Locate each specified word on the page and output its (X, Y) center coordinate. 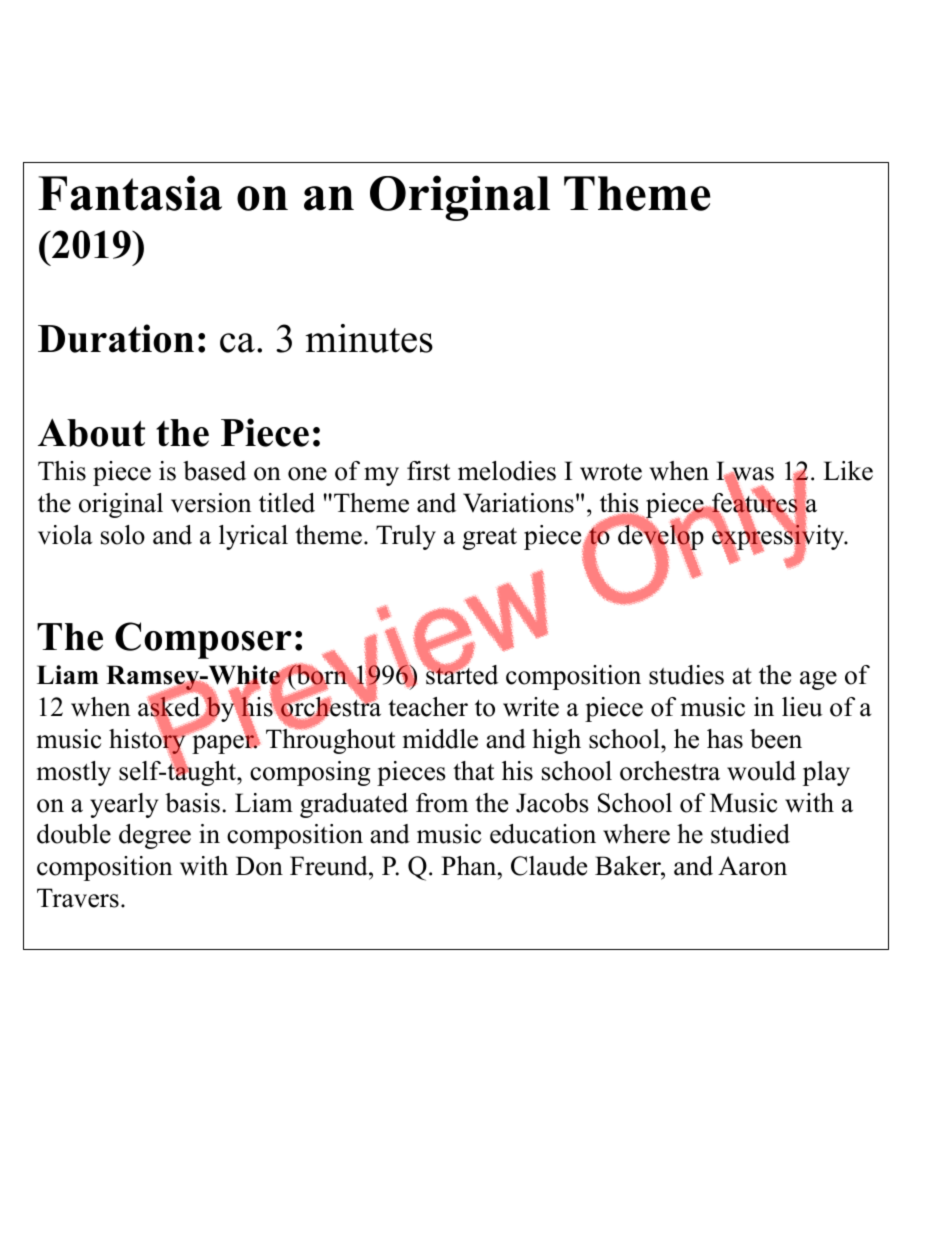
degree (155, 836)
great (490, 539)
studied (750, 834)
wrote (611, 472)
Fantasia (130, 193)
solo (123, 535)
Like (848, 471)
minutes (369, 338)
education (543, 834)
